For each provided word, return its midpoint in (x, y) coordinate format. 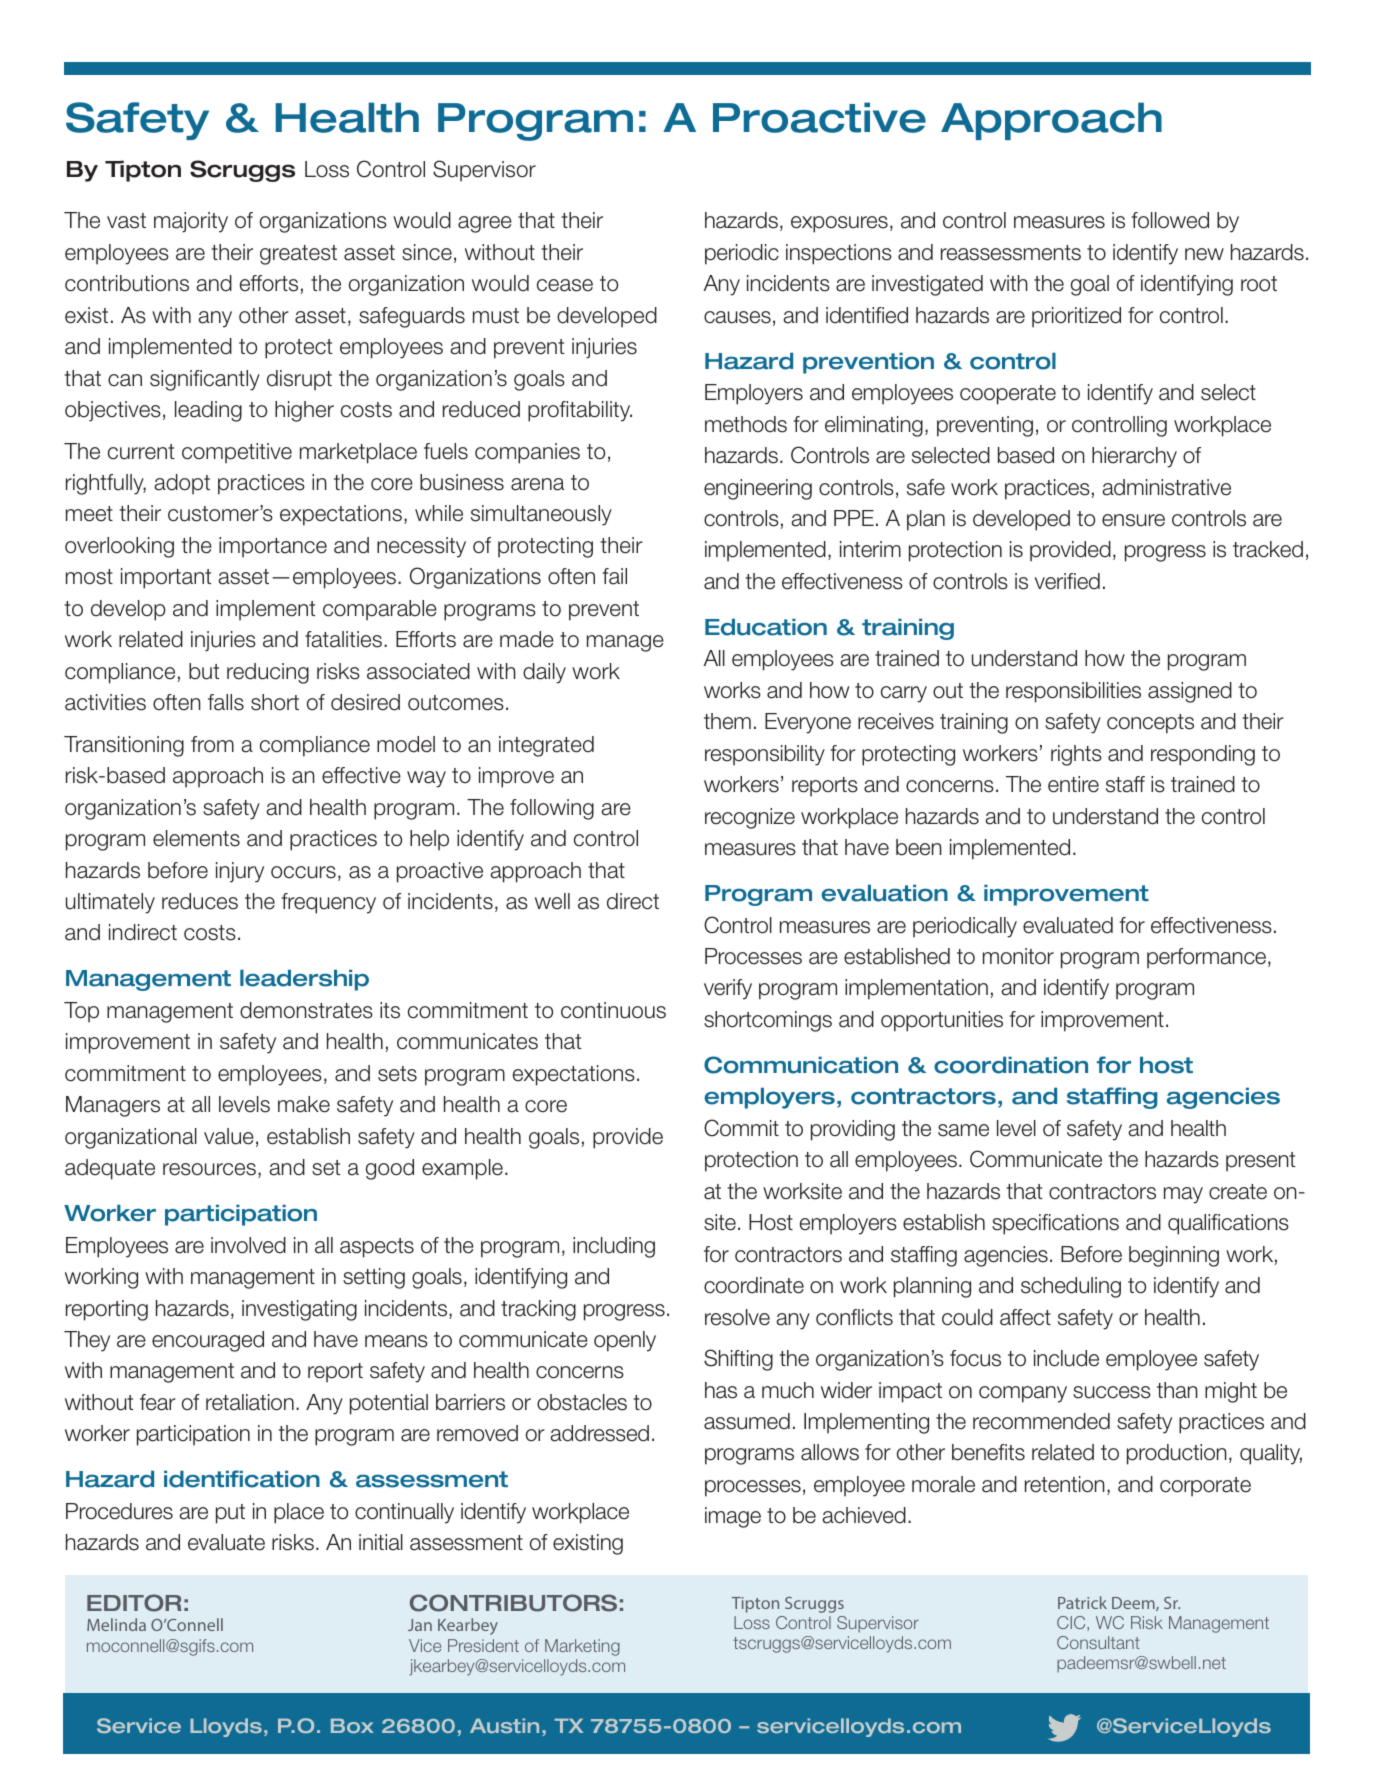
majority (191, 222)
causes (737, 317)
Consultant (1098, 1642)
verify (728, 989)
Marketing (582, 1647)
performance (1208, 958)
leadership (304, 980)
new (1204, 254)
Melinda (116, 1624)
